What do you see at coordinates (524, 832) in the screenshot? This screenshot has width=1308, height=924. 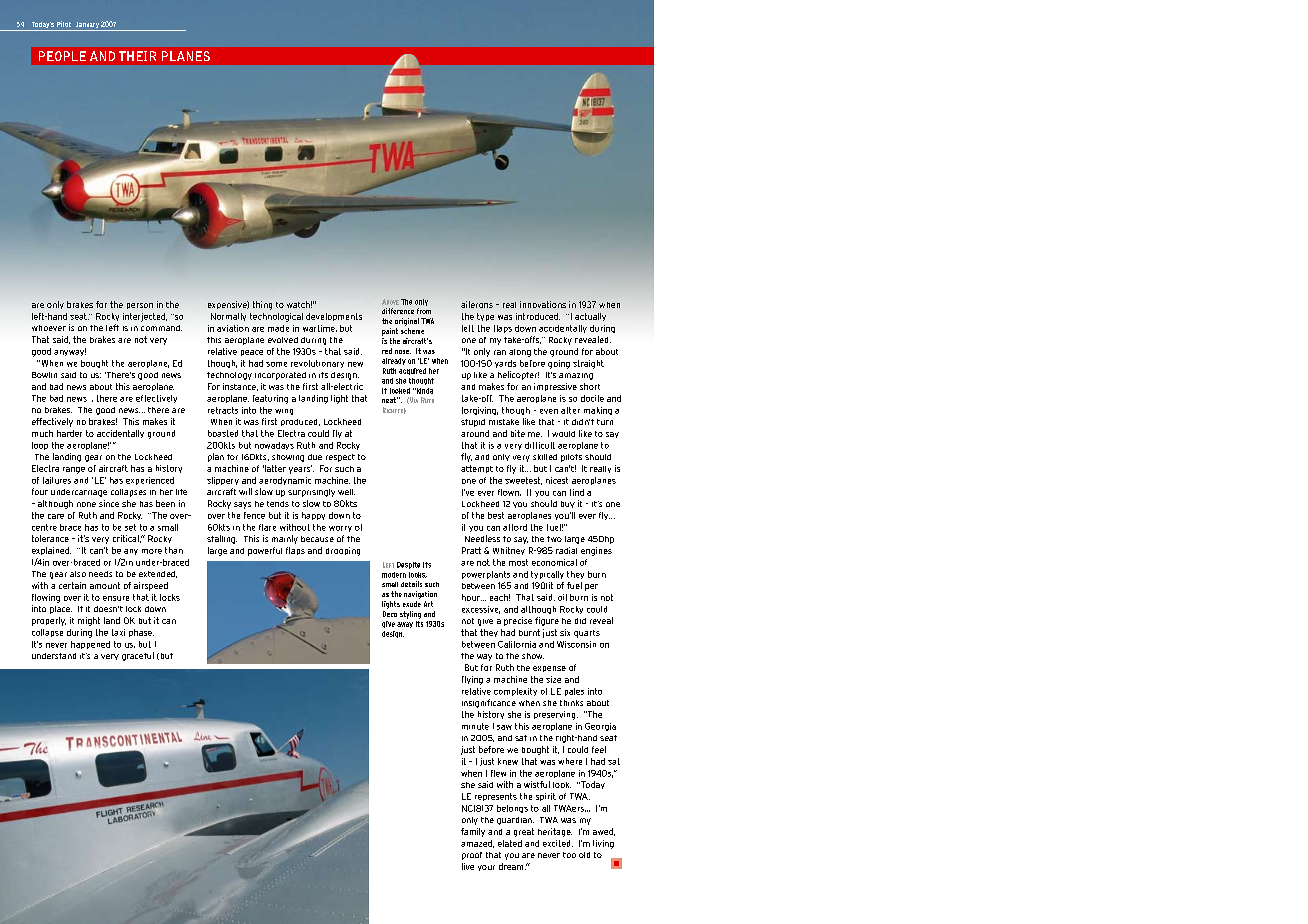 I see `great` at bounding box center [524, 832].
